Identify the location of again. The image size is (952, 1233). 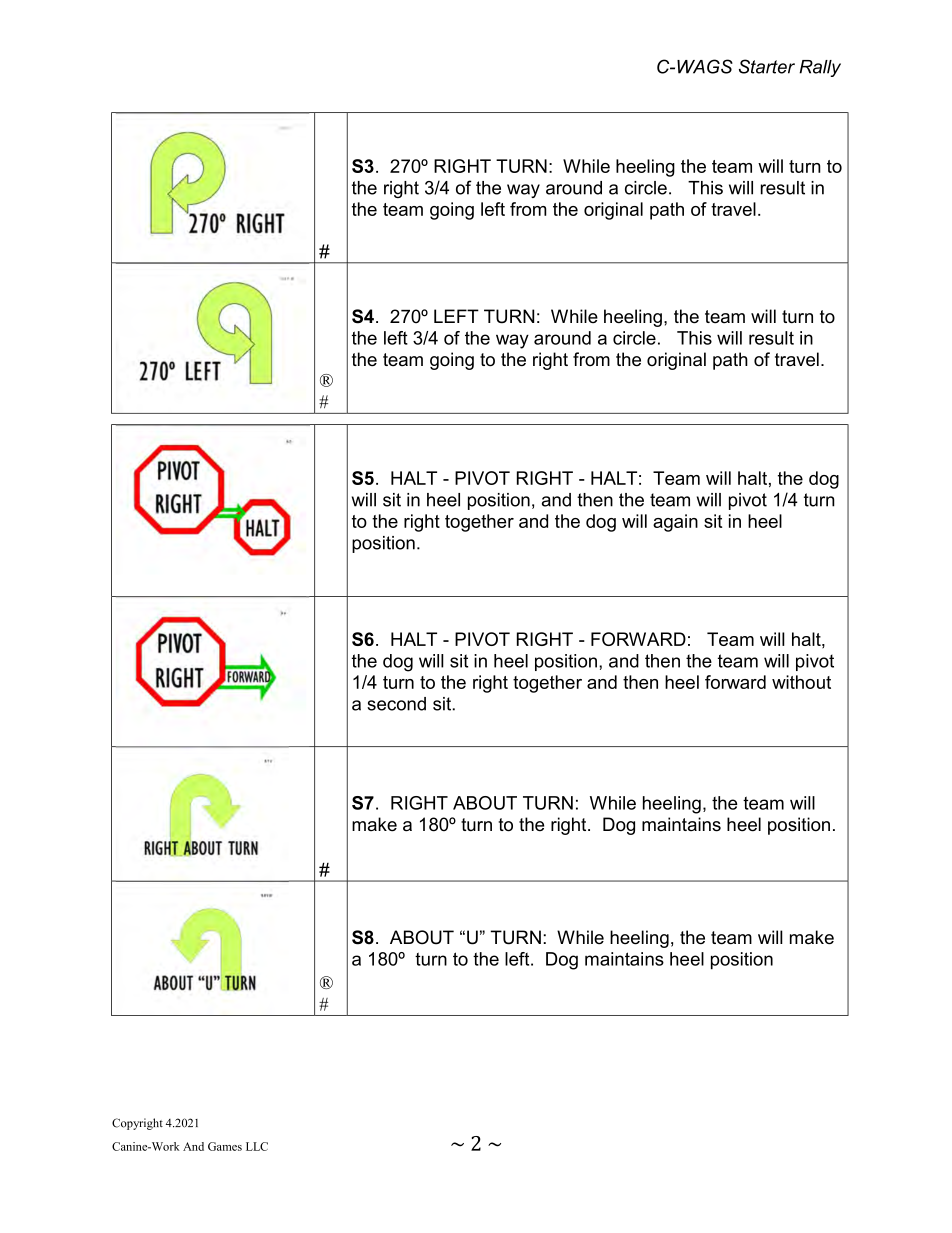
(675, 523).
